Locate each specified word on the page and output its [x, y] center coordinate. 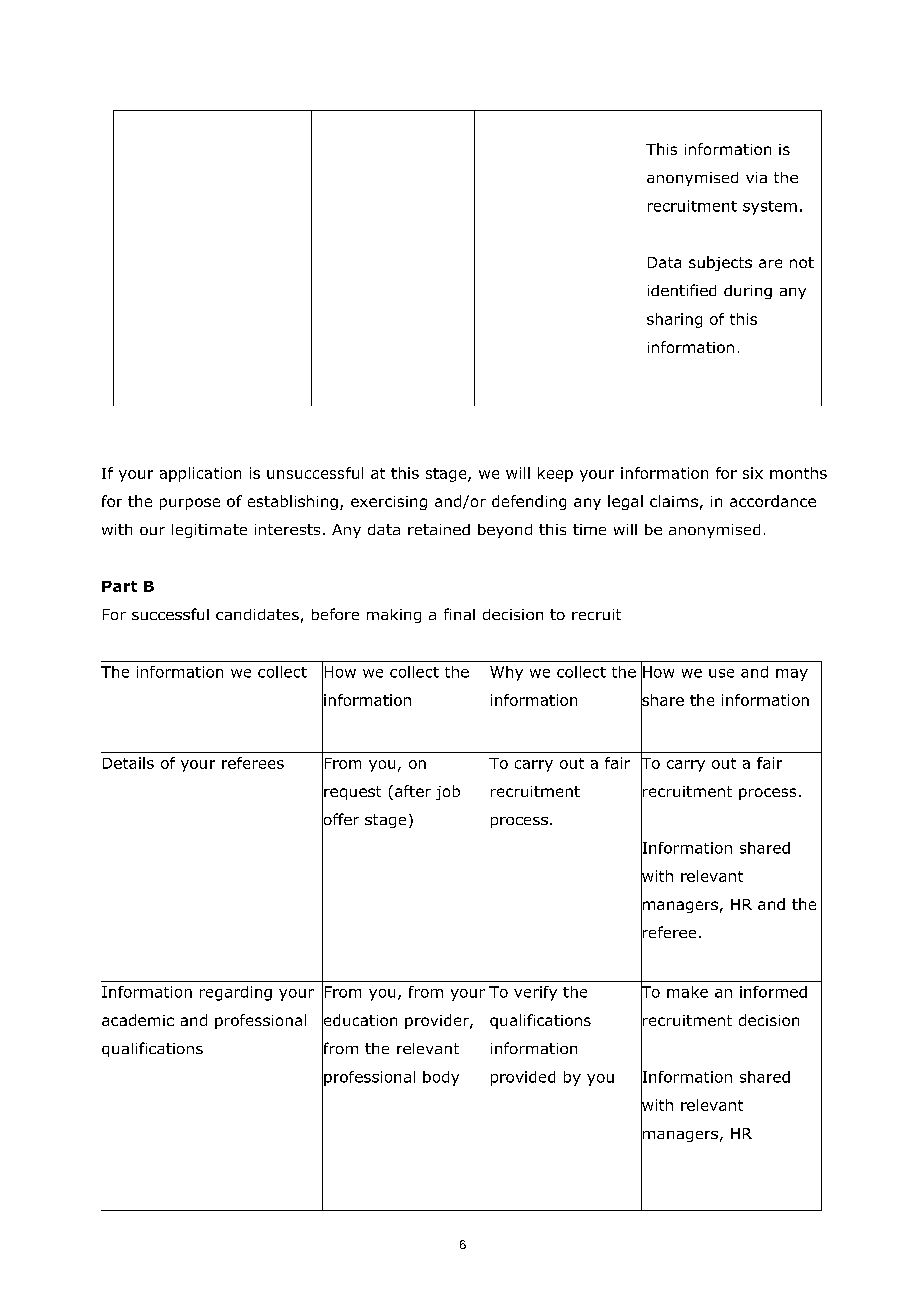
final [459, 614]
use [721, 673]
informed [773, 992]
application [200, 474]
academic [138, 1020]
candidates [257, 614]
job [448, 792]
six [753, 473]
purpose [190, 504]
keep [555, 474]
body [441, 1078]
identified [682, 290]
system [770, 208]
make [687, 992]
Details [128, 763]
